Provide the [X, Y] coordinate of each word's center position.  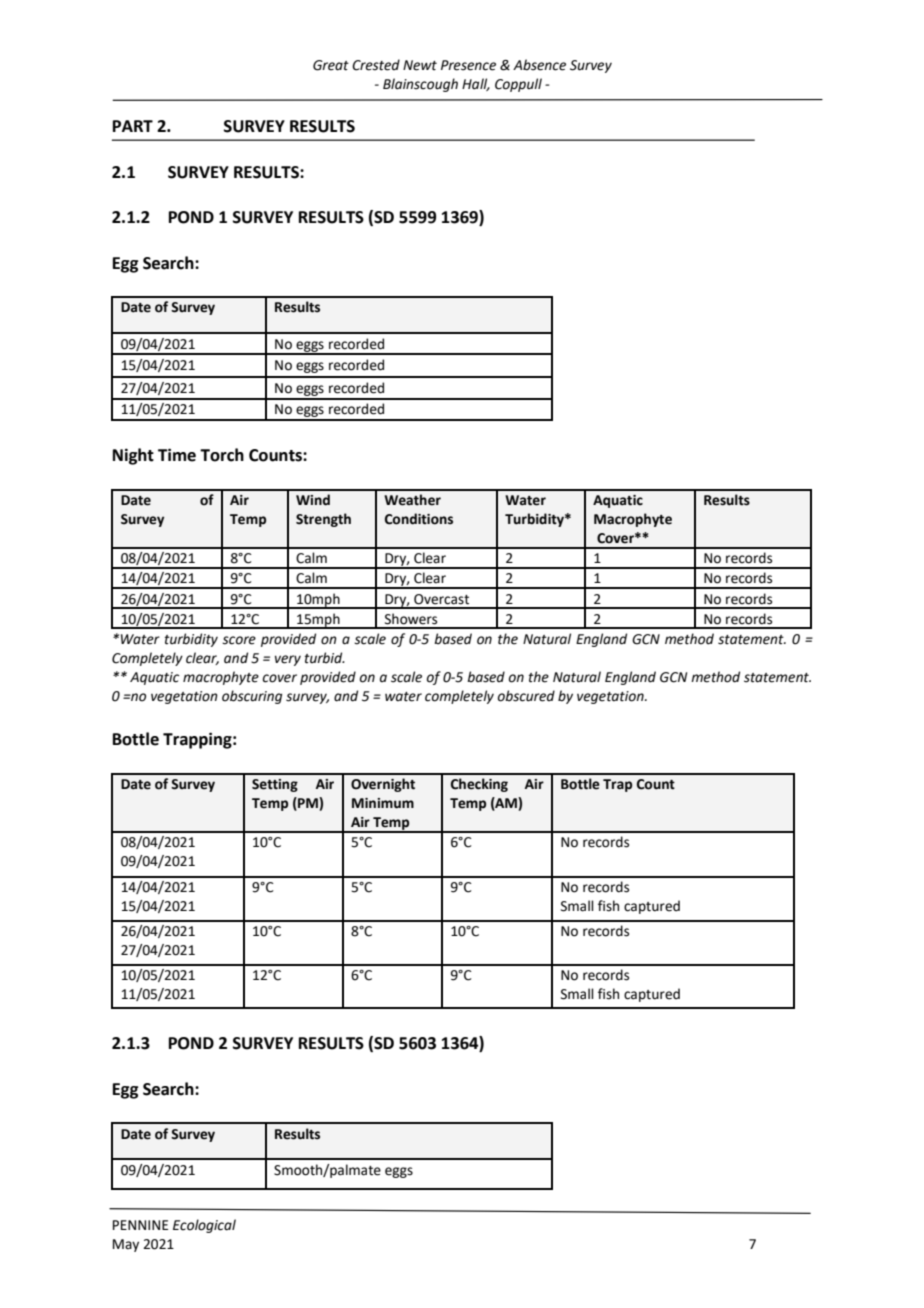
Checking [479, 785]
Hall [476, 84]
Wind [313, 500]
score [239, 640]
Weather [412, 500]
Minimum [383, 803]
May [126, 1245]
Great [331, 65]
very [288, 660]
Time [177, 455]
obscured [526, 696]
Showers [411, 619]
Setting [275, 785]
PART [133, 126]
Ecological [204, 1226]
